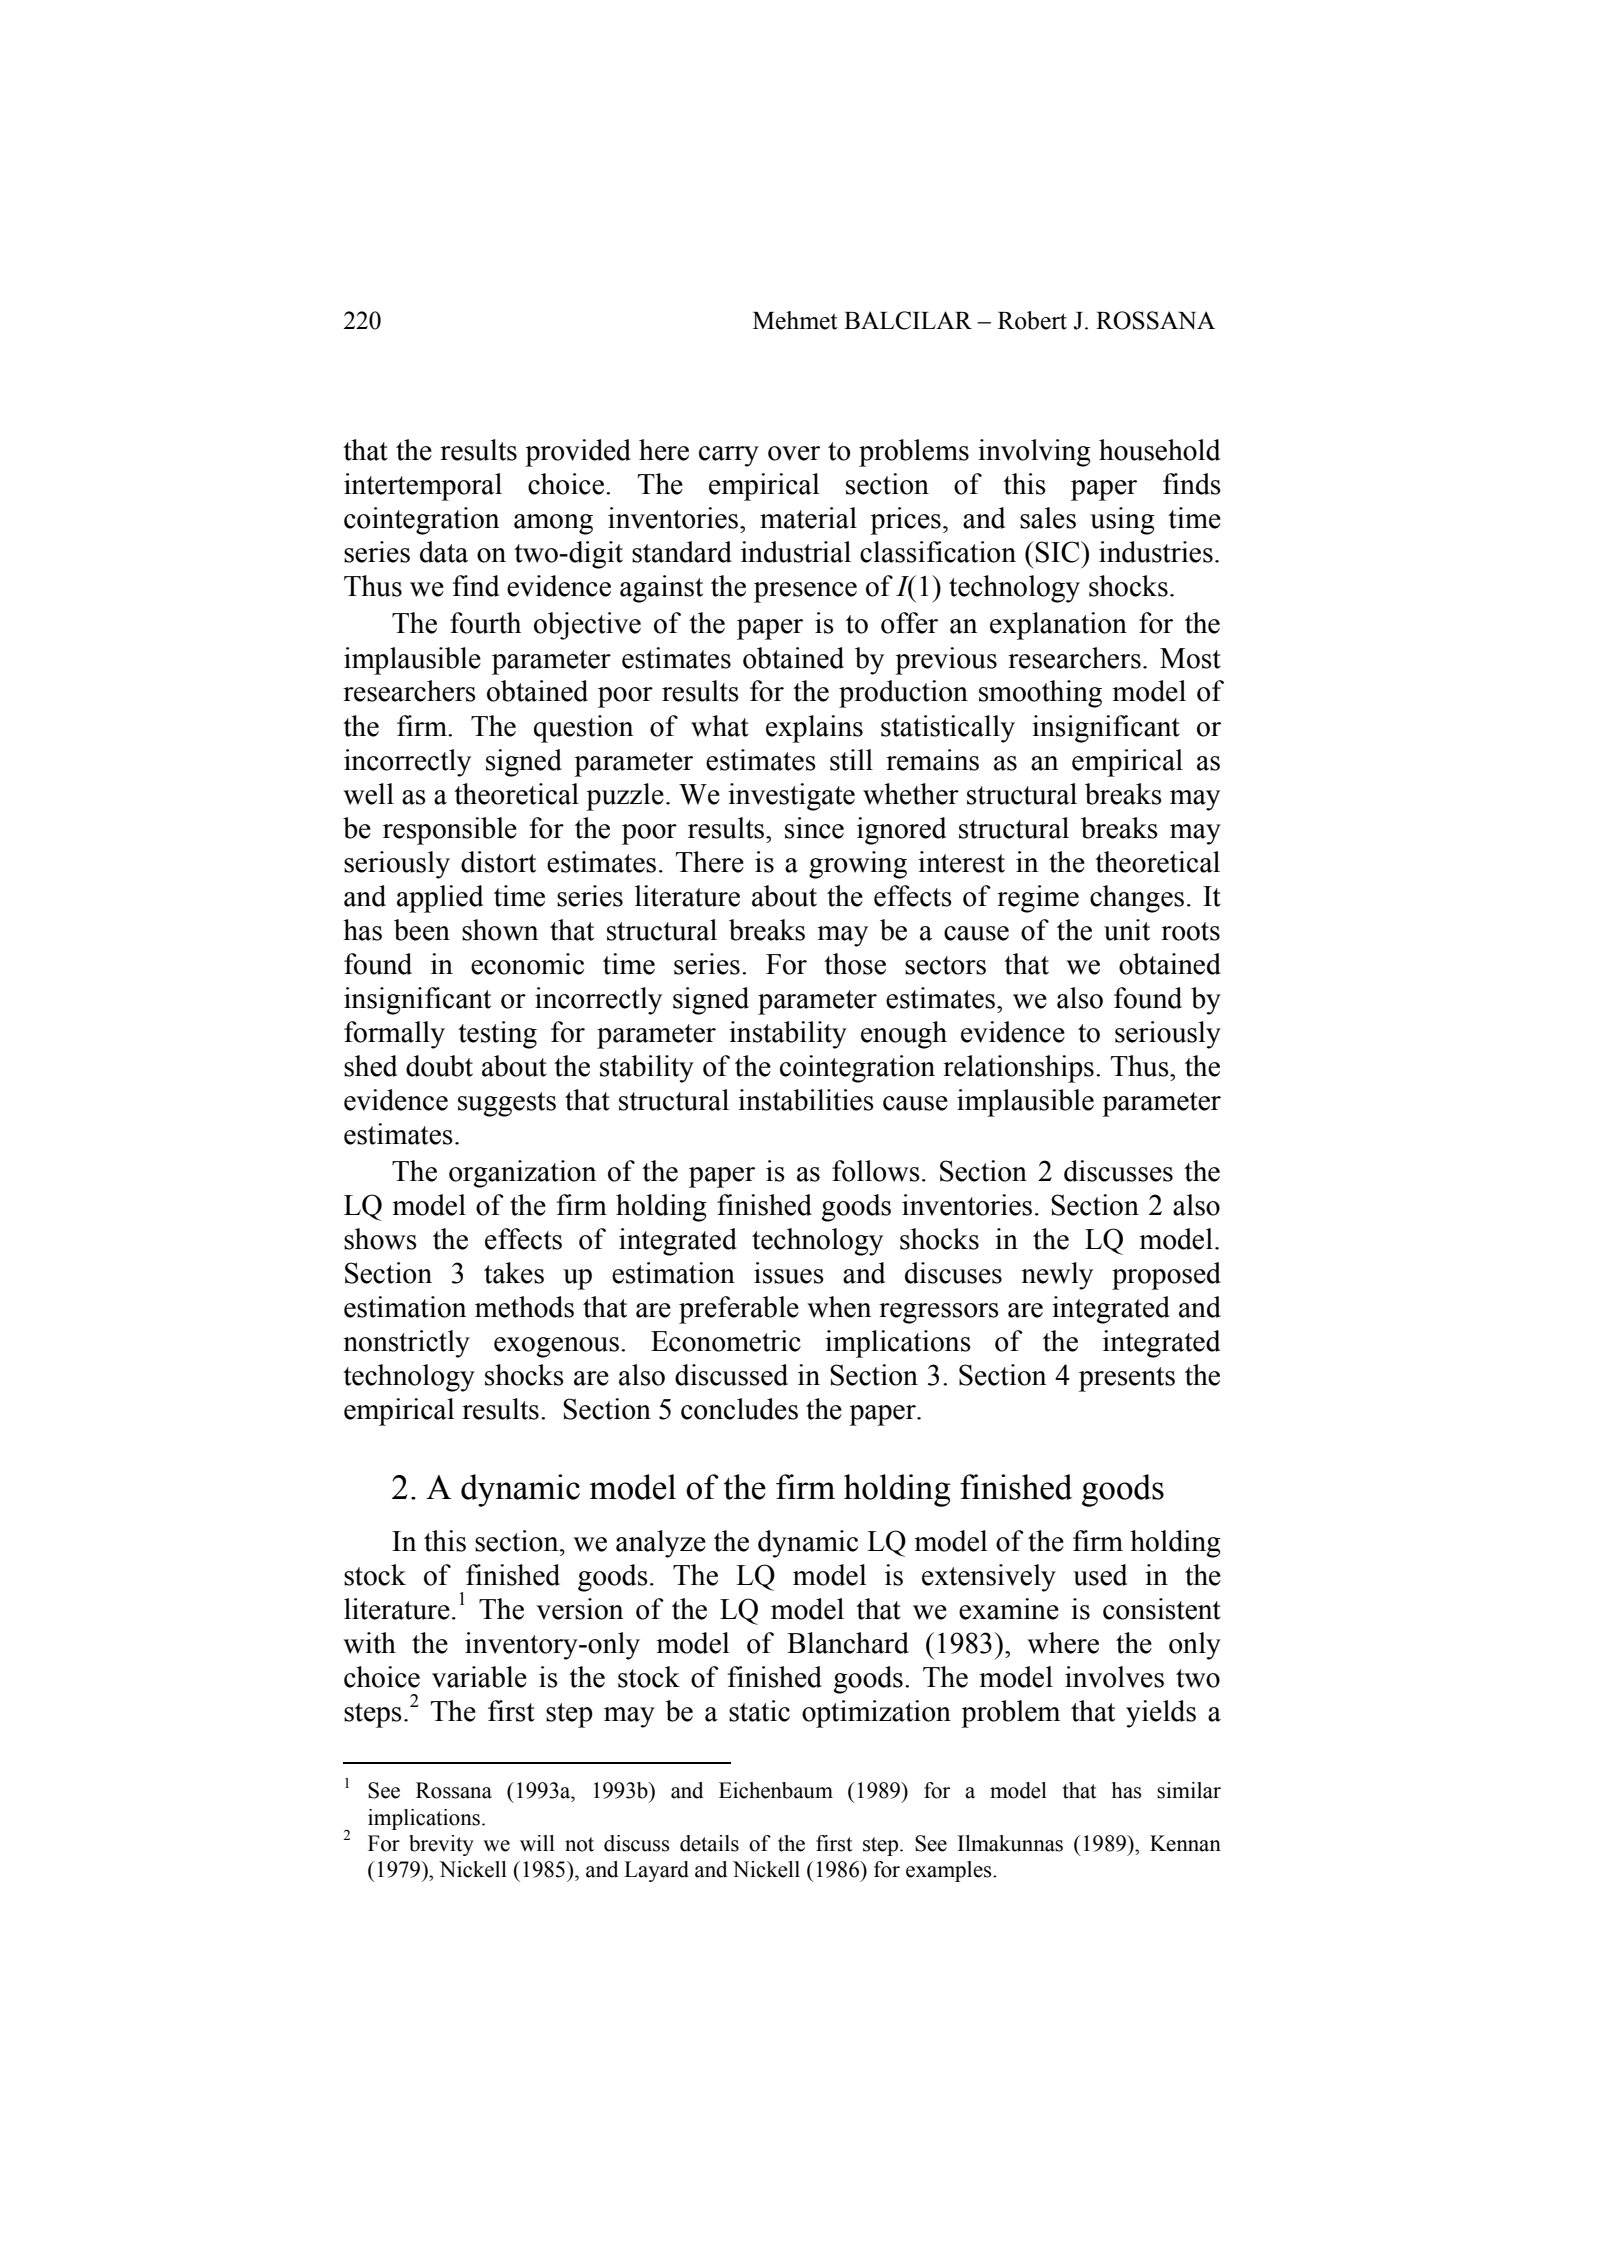 The height and width of the page is (2265, 1601). Describe the element at coordinates (450, 831) in the page. I see `responsible` at that location.
